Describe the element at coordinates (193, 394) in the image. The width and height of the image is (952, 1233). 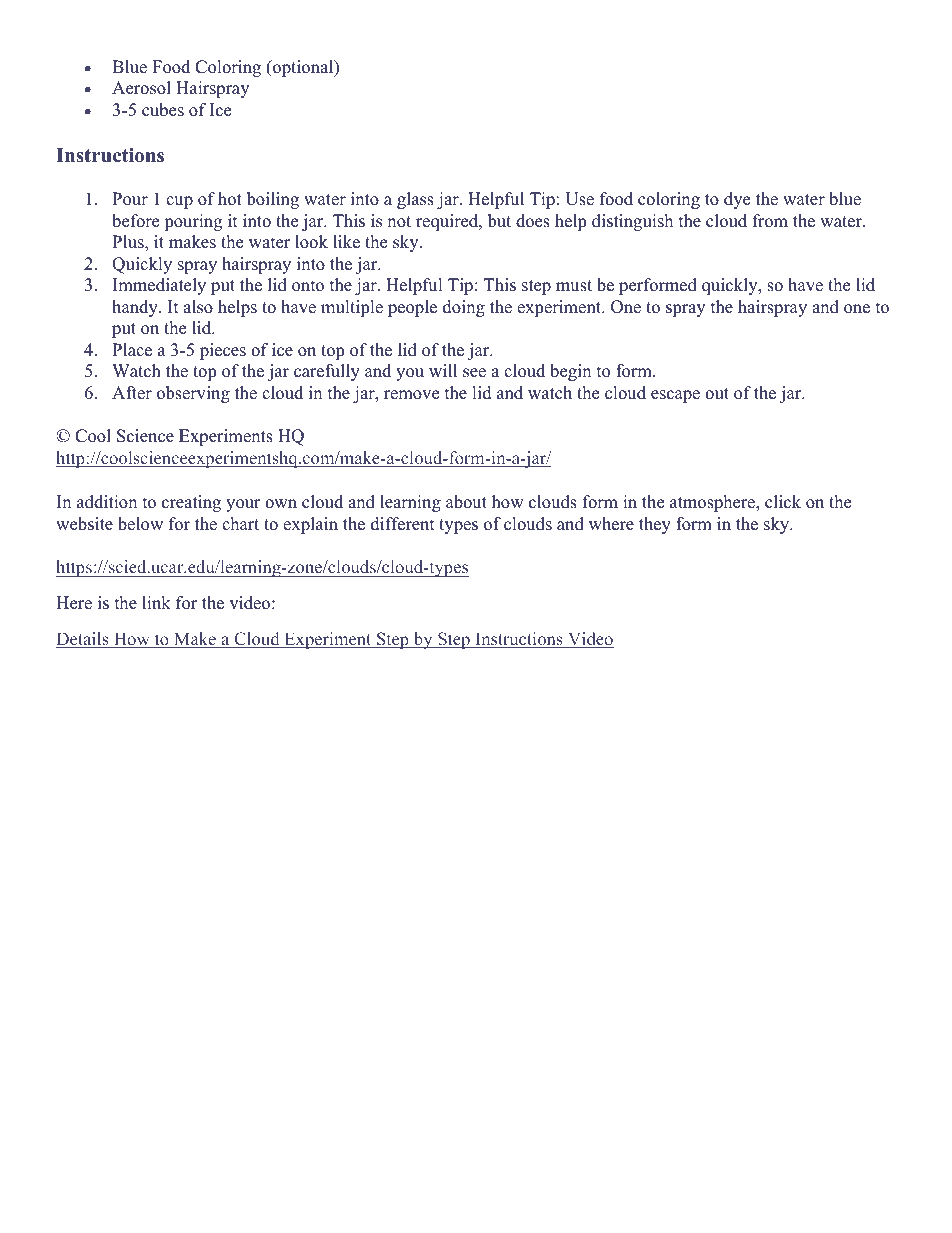
I see `observing` at that location.
